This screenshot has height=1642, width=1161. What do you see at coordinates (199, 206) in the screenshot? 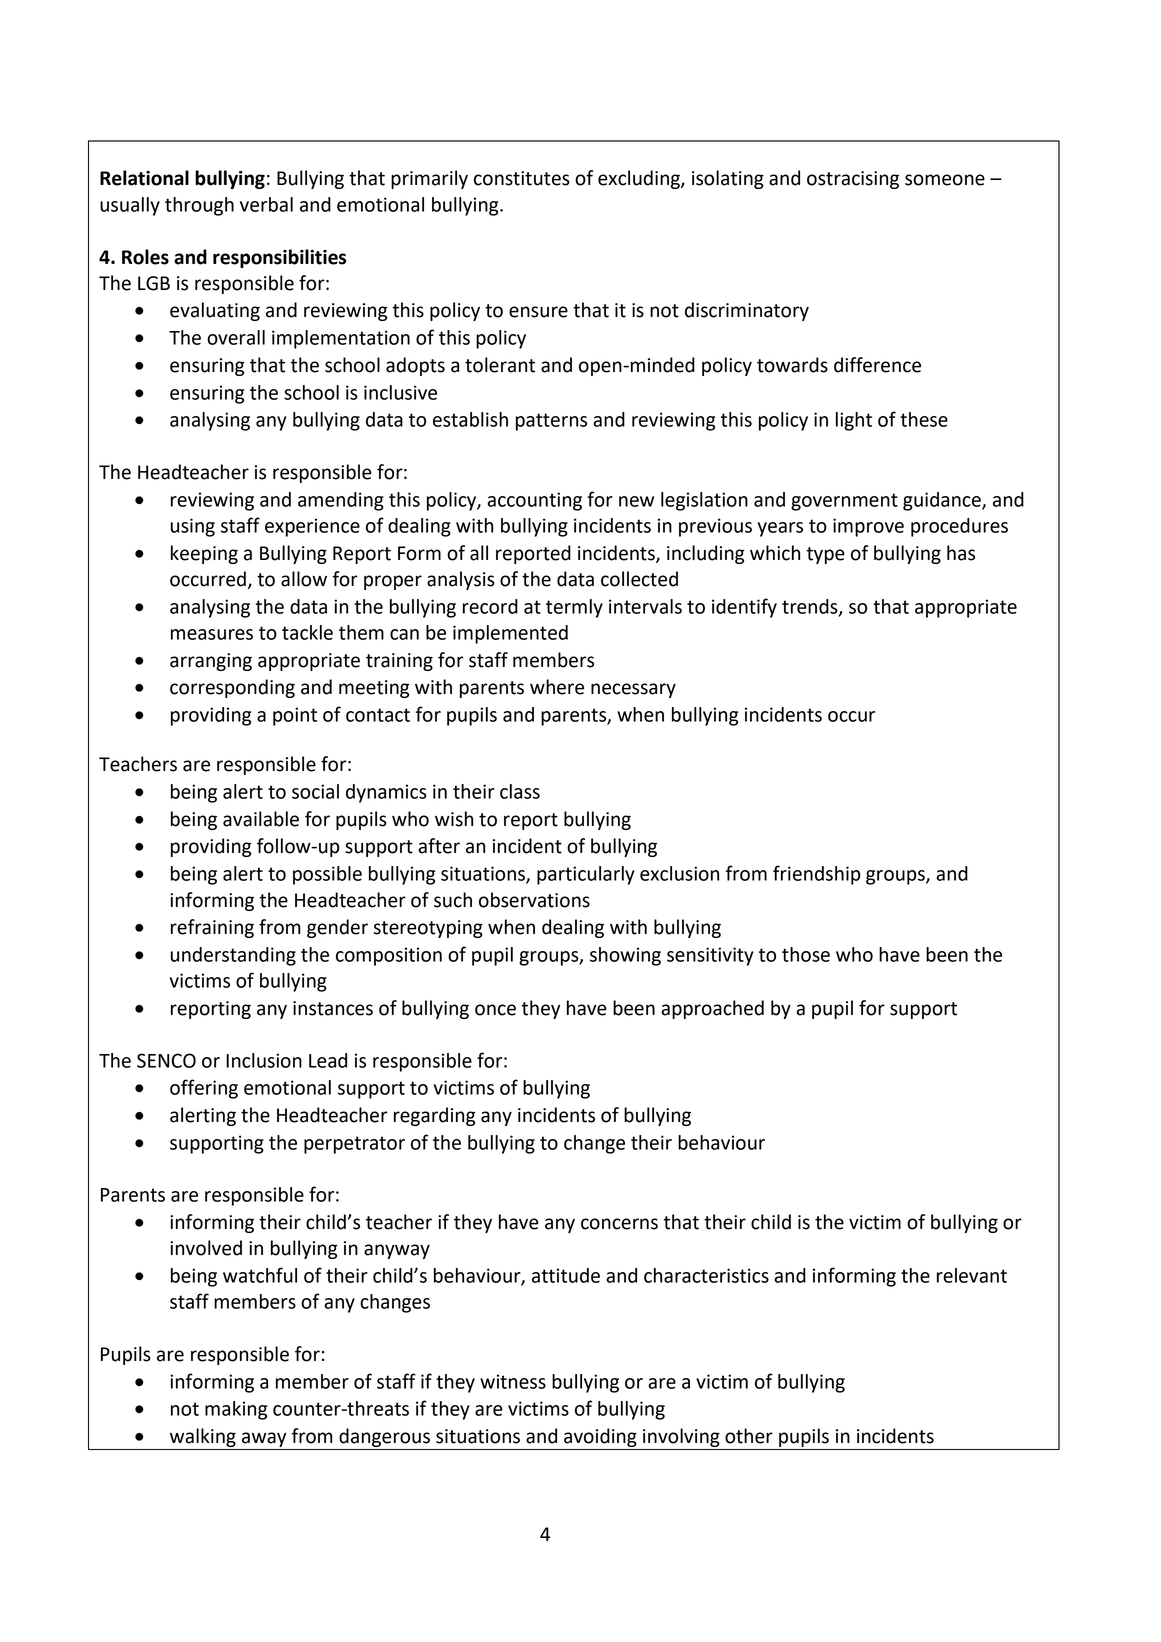
I see `through` at bounding box center [199, 206].
